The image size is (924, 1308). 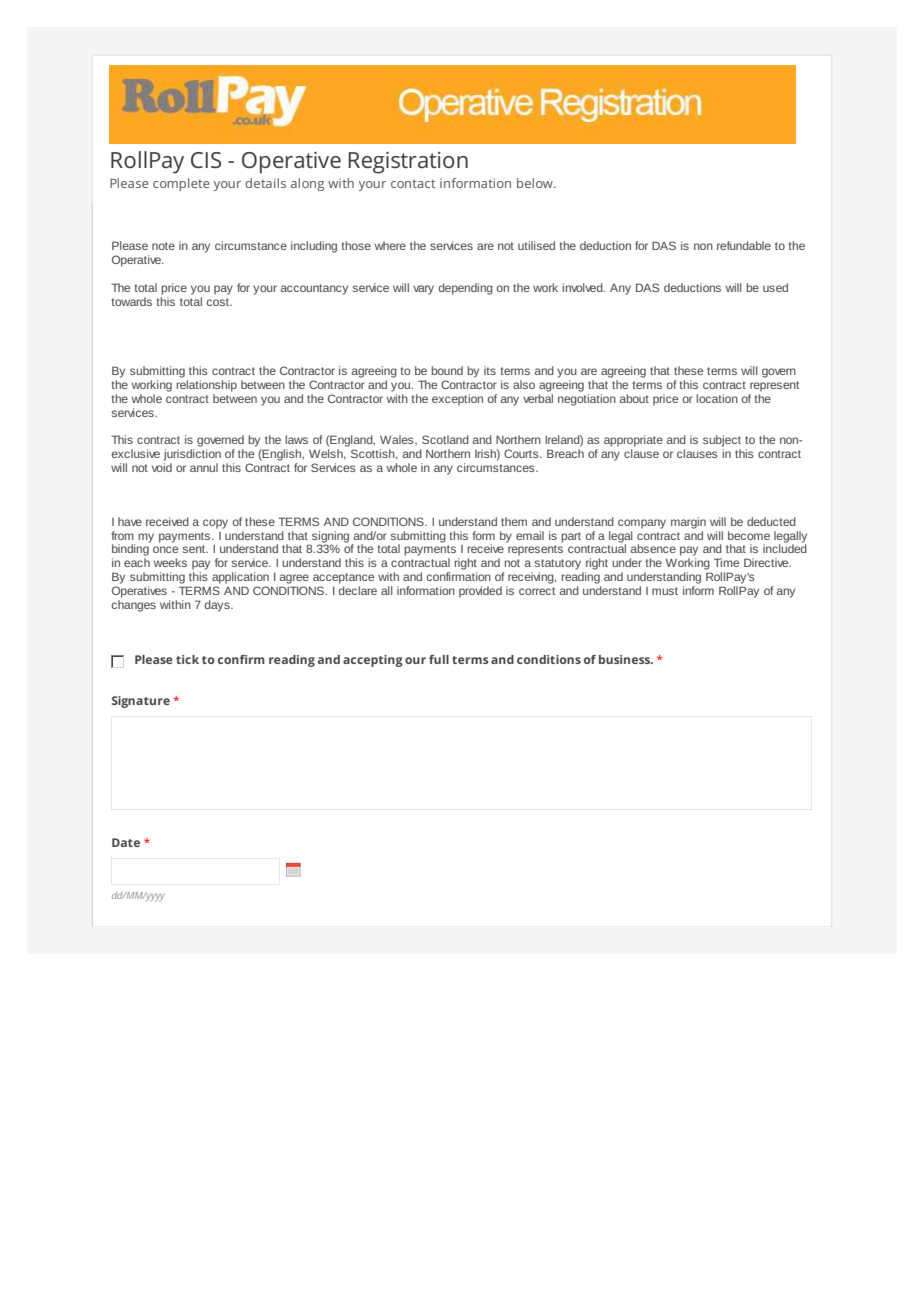 I want to click on margin, so click(x=688, y=523).
